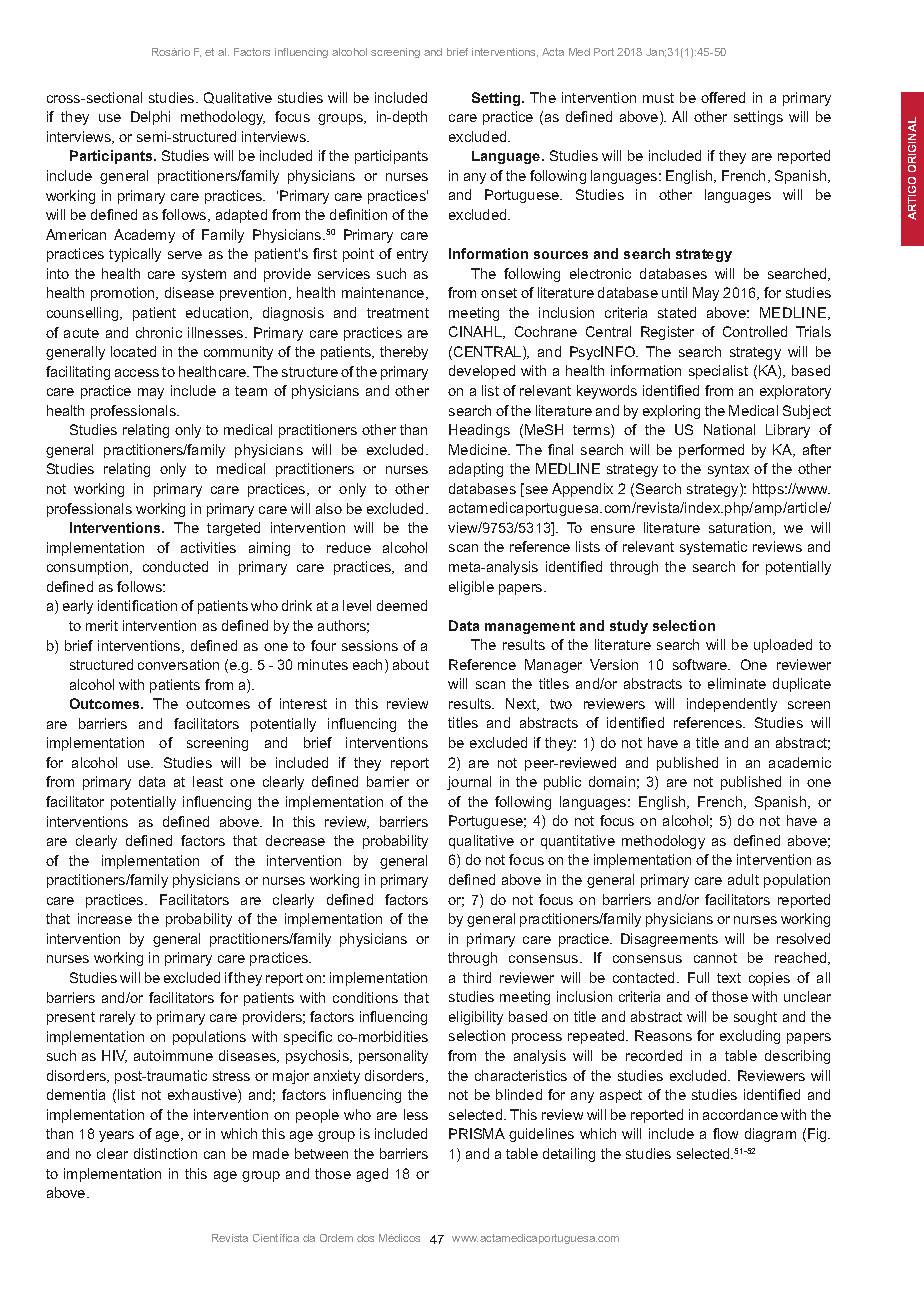  Describe the element at coordinates (469, 783) in the screenshot. I see `journal` at that location.
